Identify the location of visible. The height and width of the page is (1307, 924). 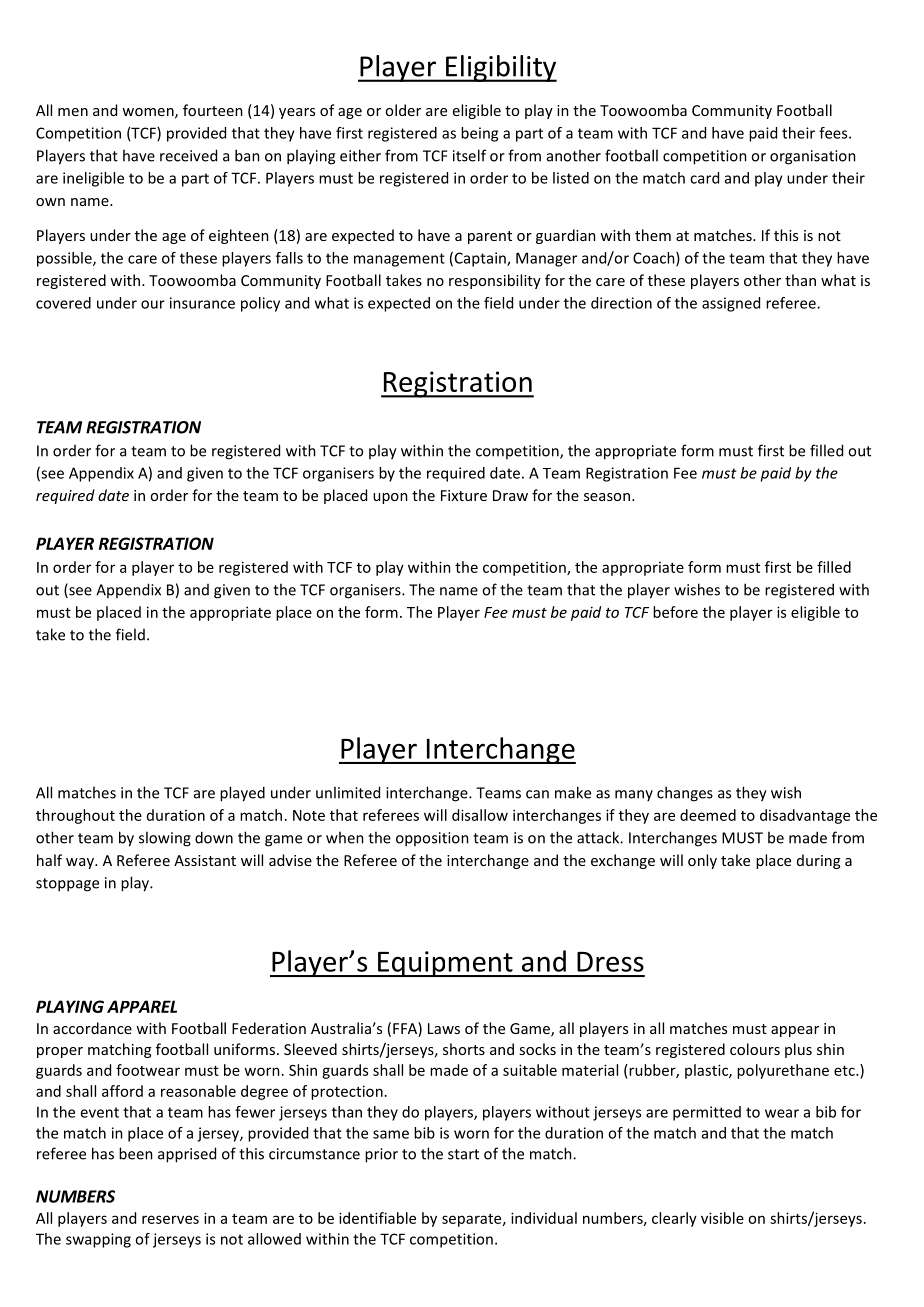
(722, 1218).
